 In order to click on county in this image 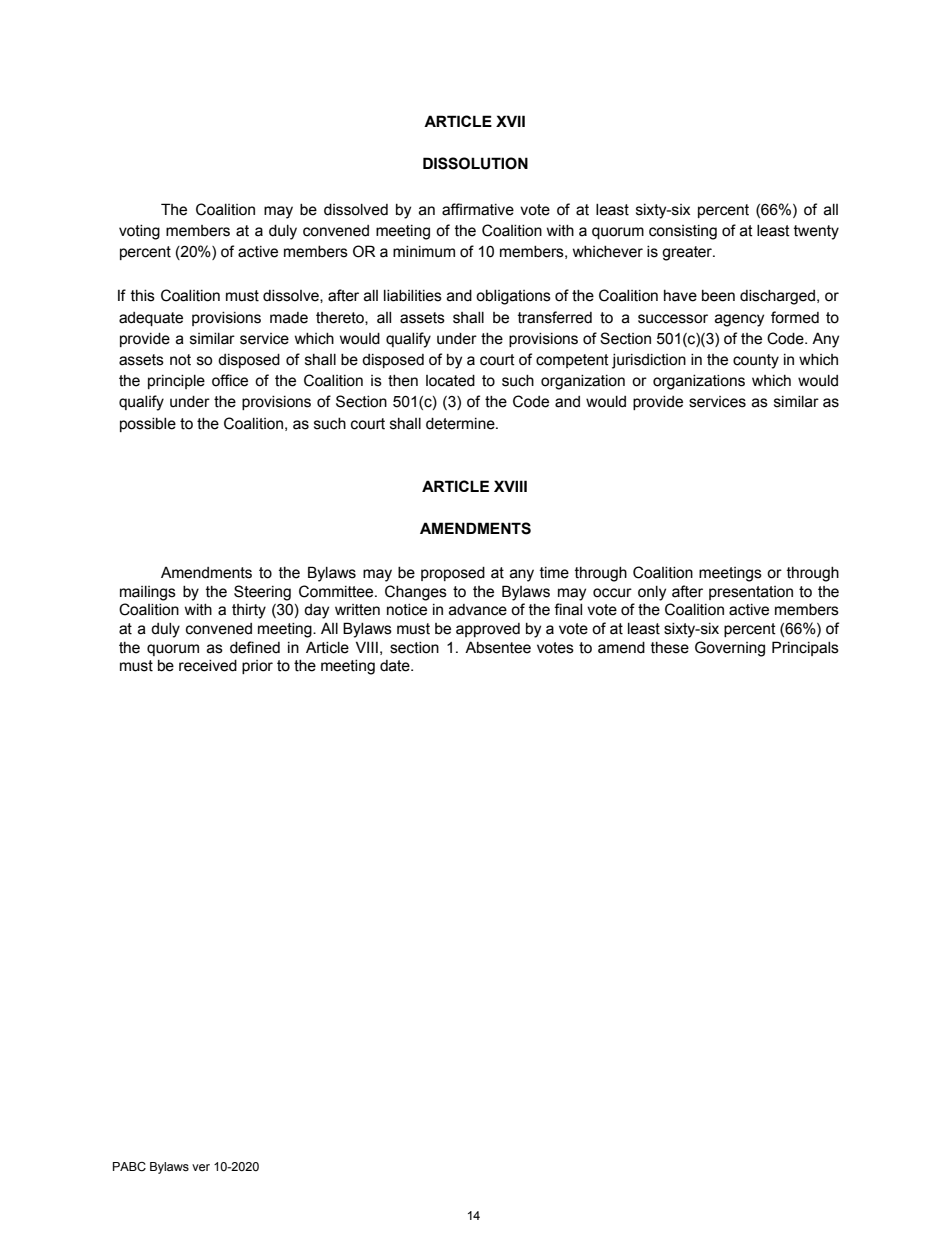, I will do `click(756, 361)`.
